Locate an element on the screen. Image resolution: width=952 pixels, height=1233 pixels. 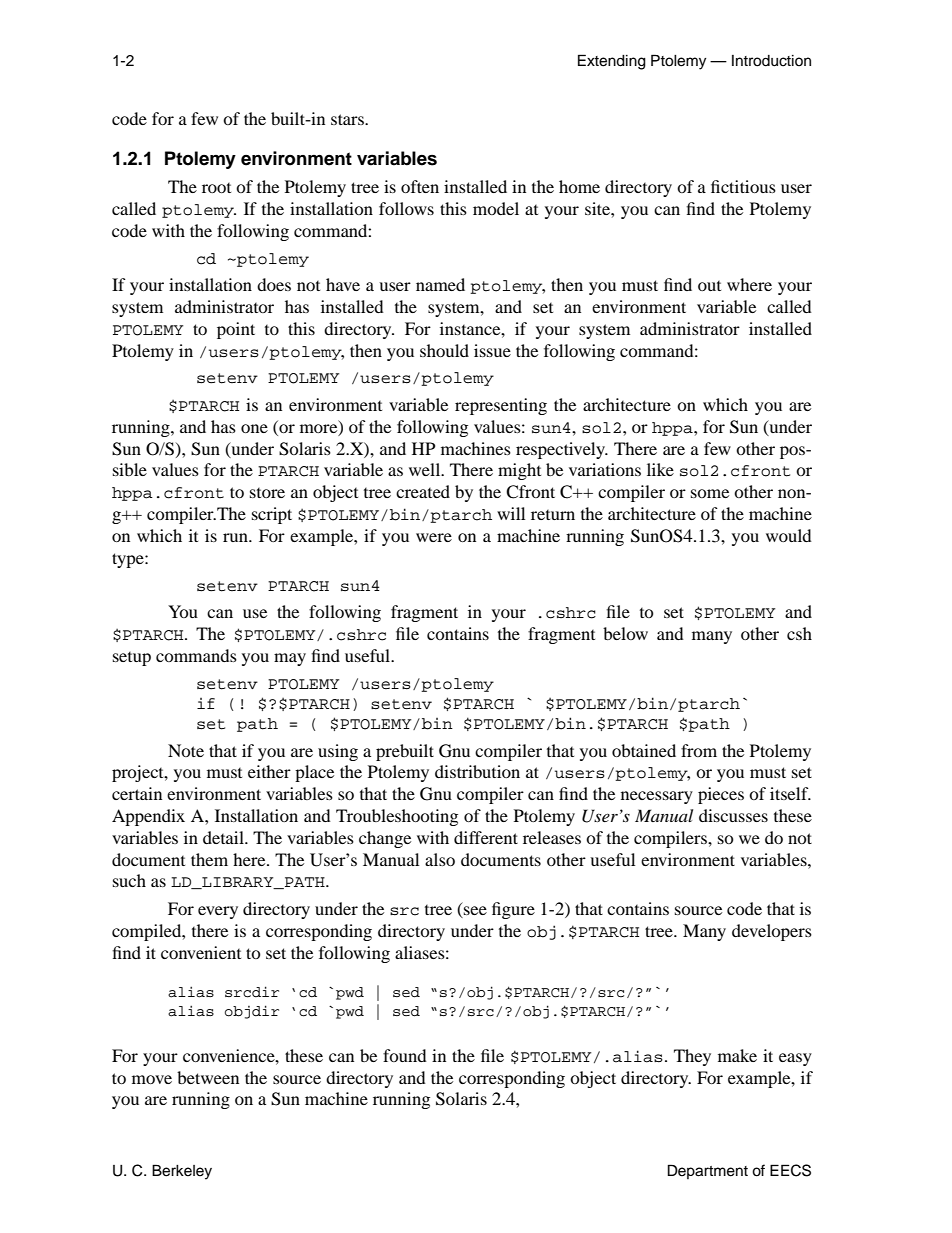
root is located at coordinates (216, 188).
